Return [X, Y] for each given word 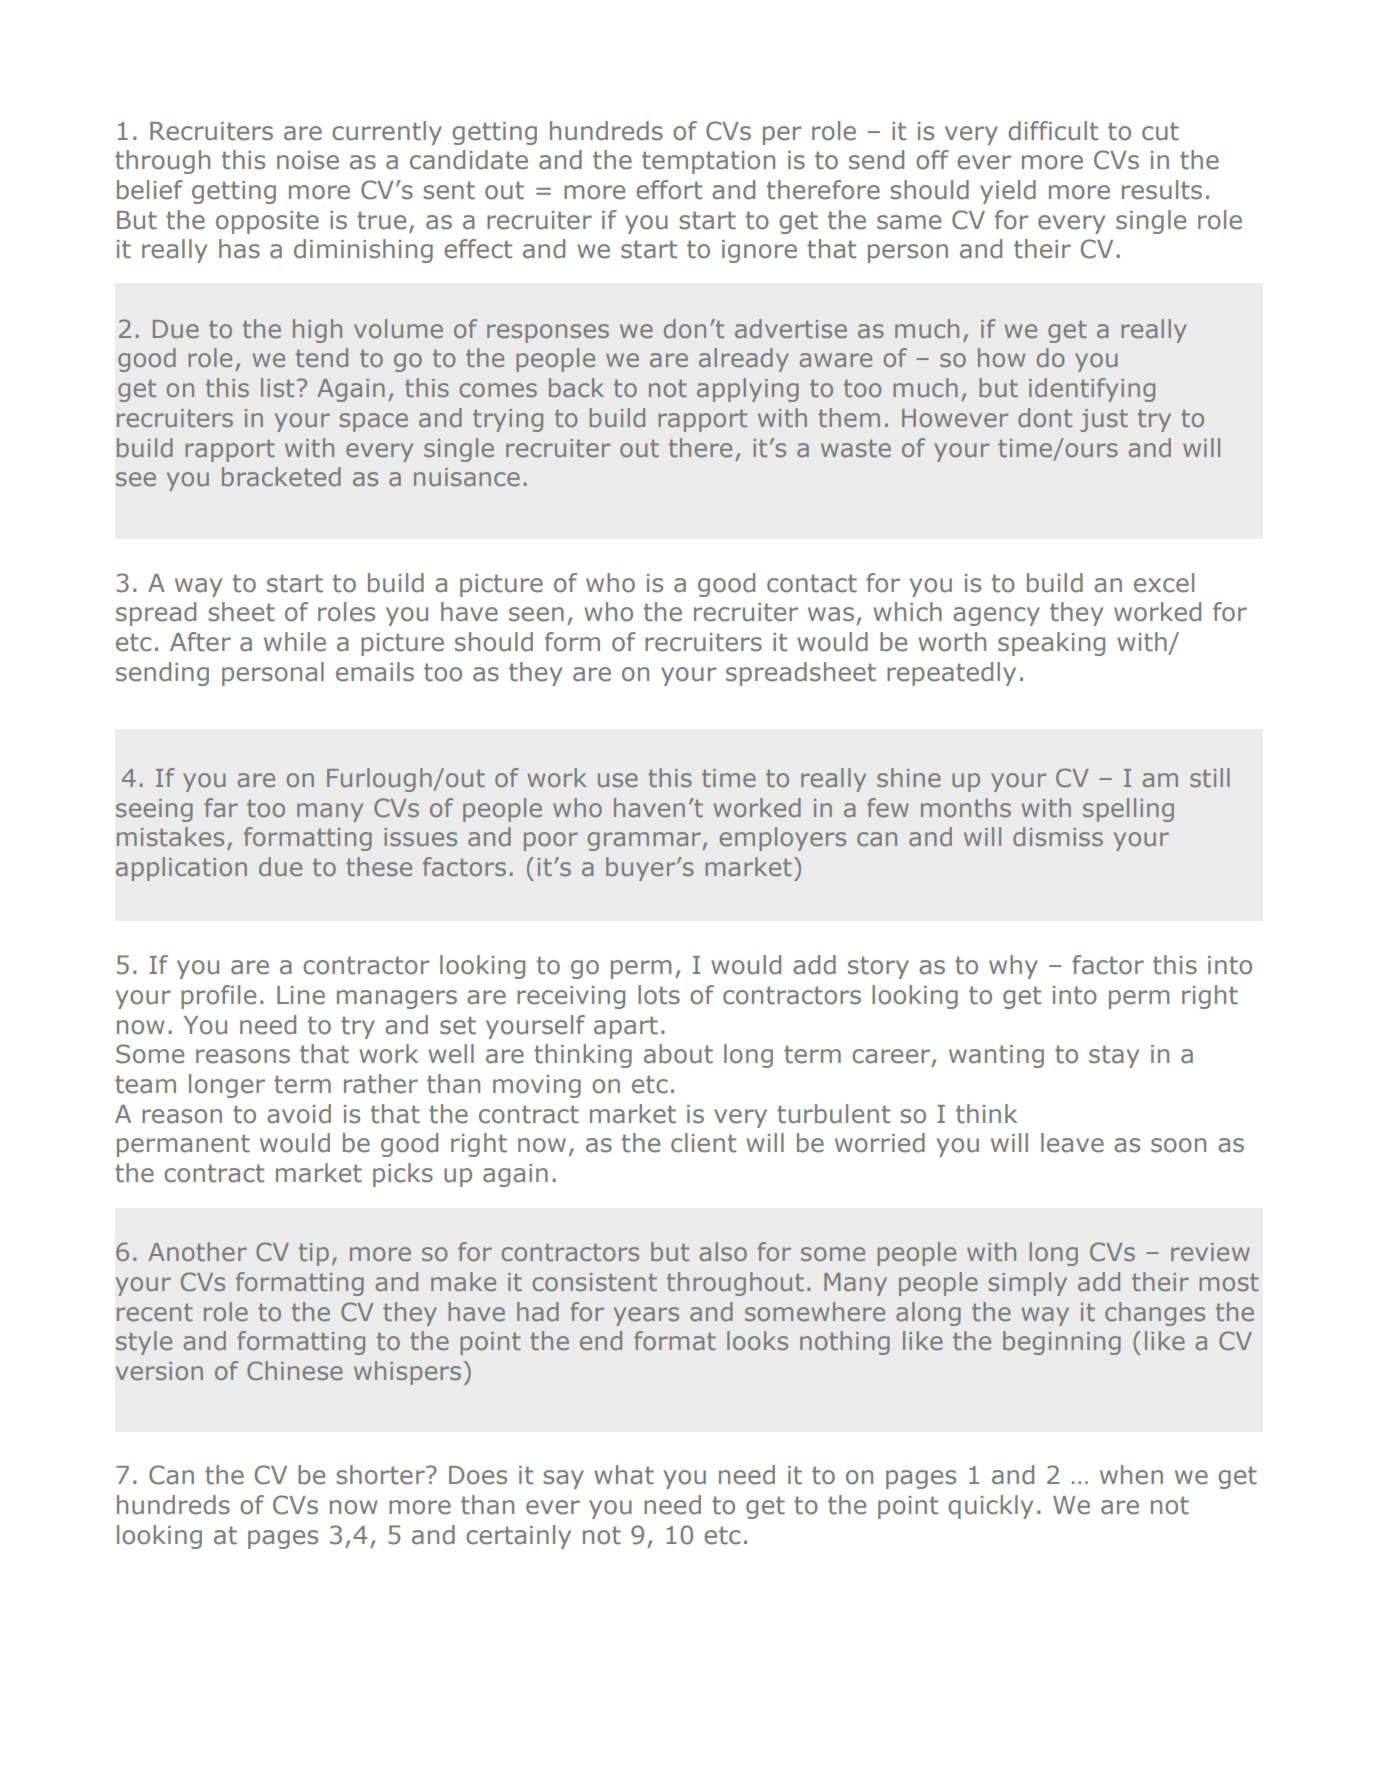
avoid [299, 1114]
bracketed [281, 476]
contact [812, 583]
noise [308, 160]
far [221, 807]
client [703, 1143]
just [1104, 420]
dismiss [1058, 836]
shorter [381, 1475]
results [1162, 190]
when [1131, 1475]
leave [1072, 1143]
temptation [708, 162]
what [624, 1475]
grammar [644, 841]
